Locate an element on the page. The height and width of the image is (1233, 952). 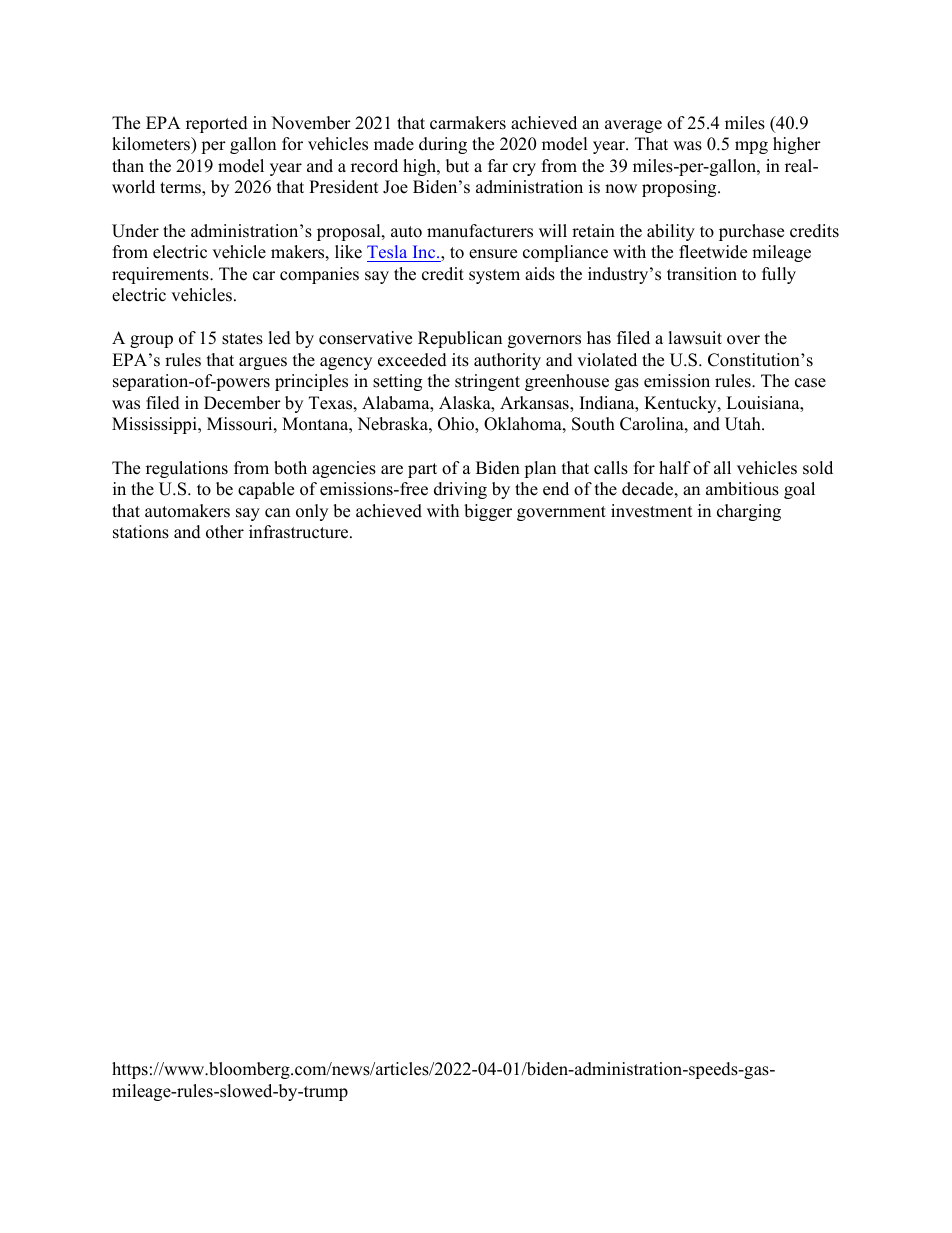
Under is located at coordinates (135, 231).
